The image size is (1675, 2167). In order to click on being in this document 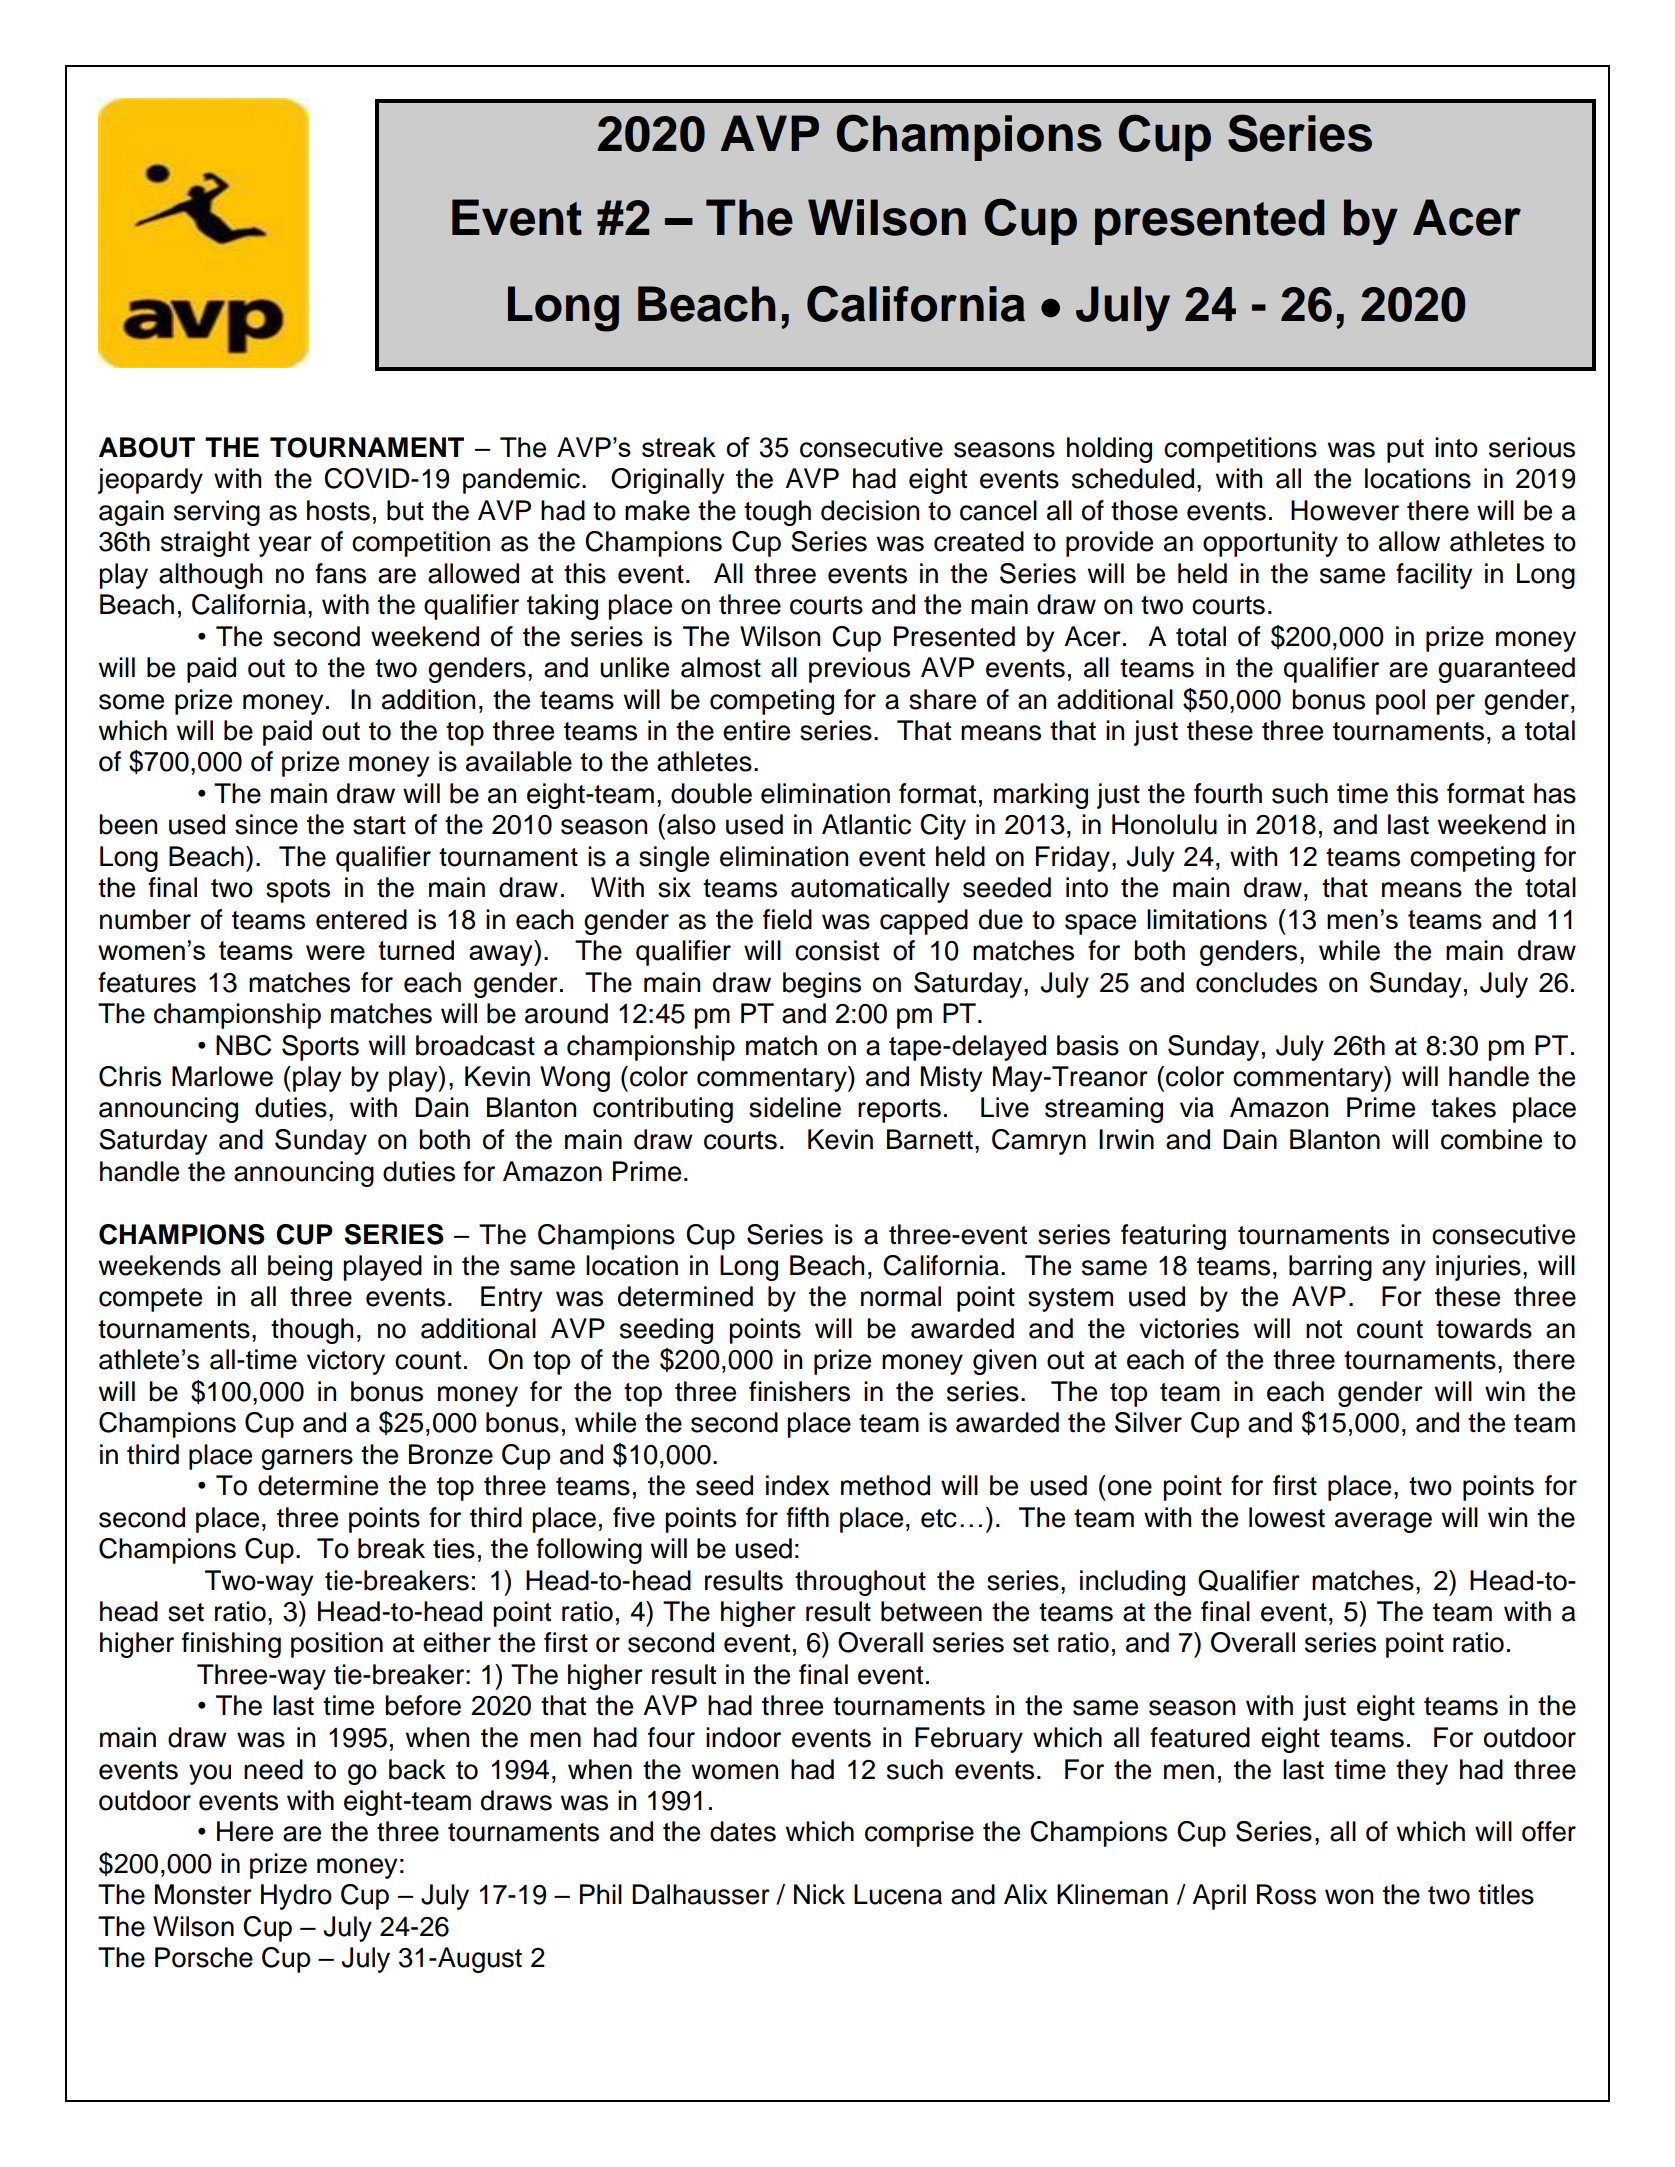, I will do `click(300, 1268)`.
